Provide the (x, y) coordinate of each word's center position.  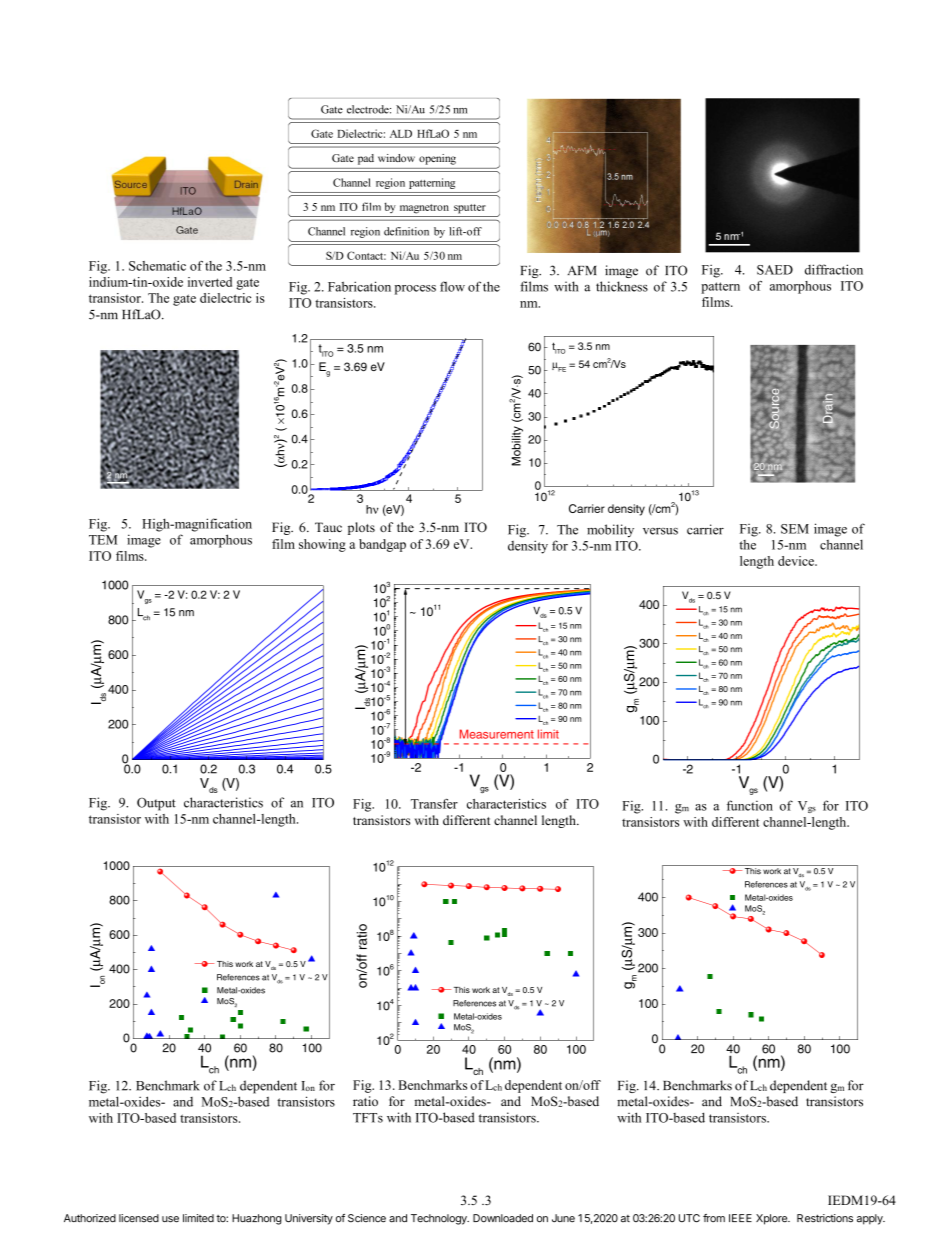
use (170, 1219)
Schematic (157, 266)
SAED (775, 270)
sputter (470, 209)
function (750, 805)
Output (156, 804)
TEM (103, 540)
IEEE (740, 1218)
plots (361, 528)
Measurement (497, 734)
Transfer (434, 804)
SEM (795, 529)
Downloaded (503, 1218)
